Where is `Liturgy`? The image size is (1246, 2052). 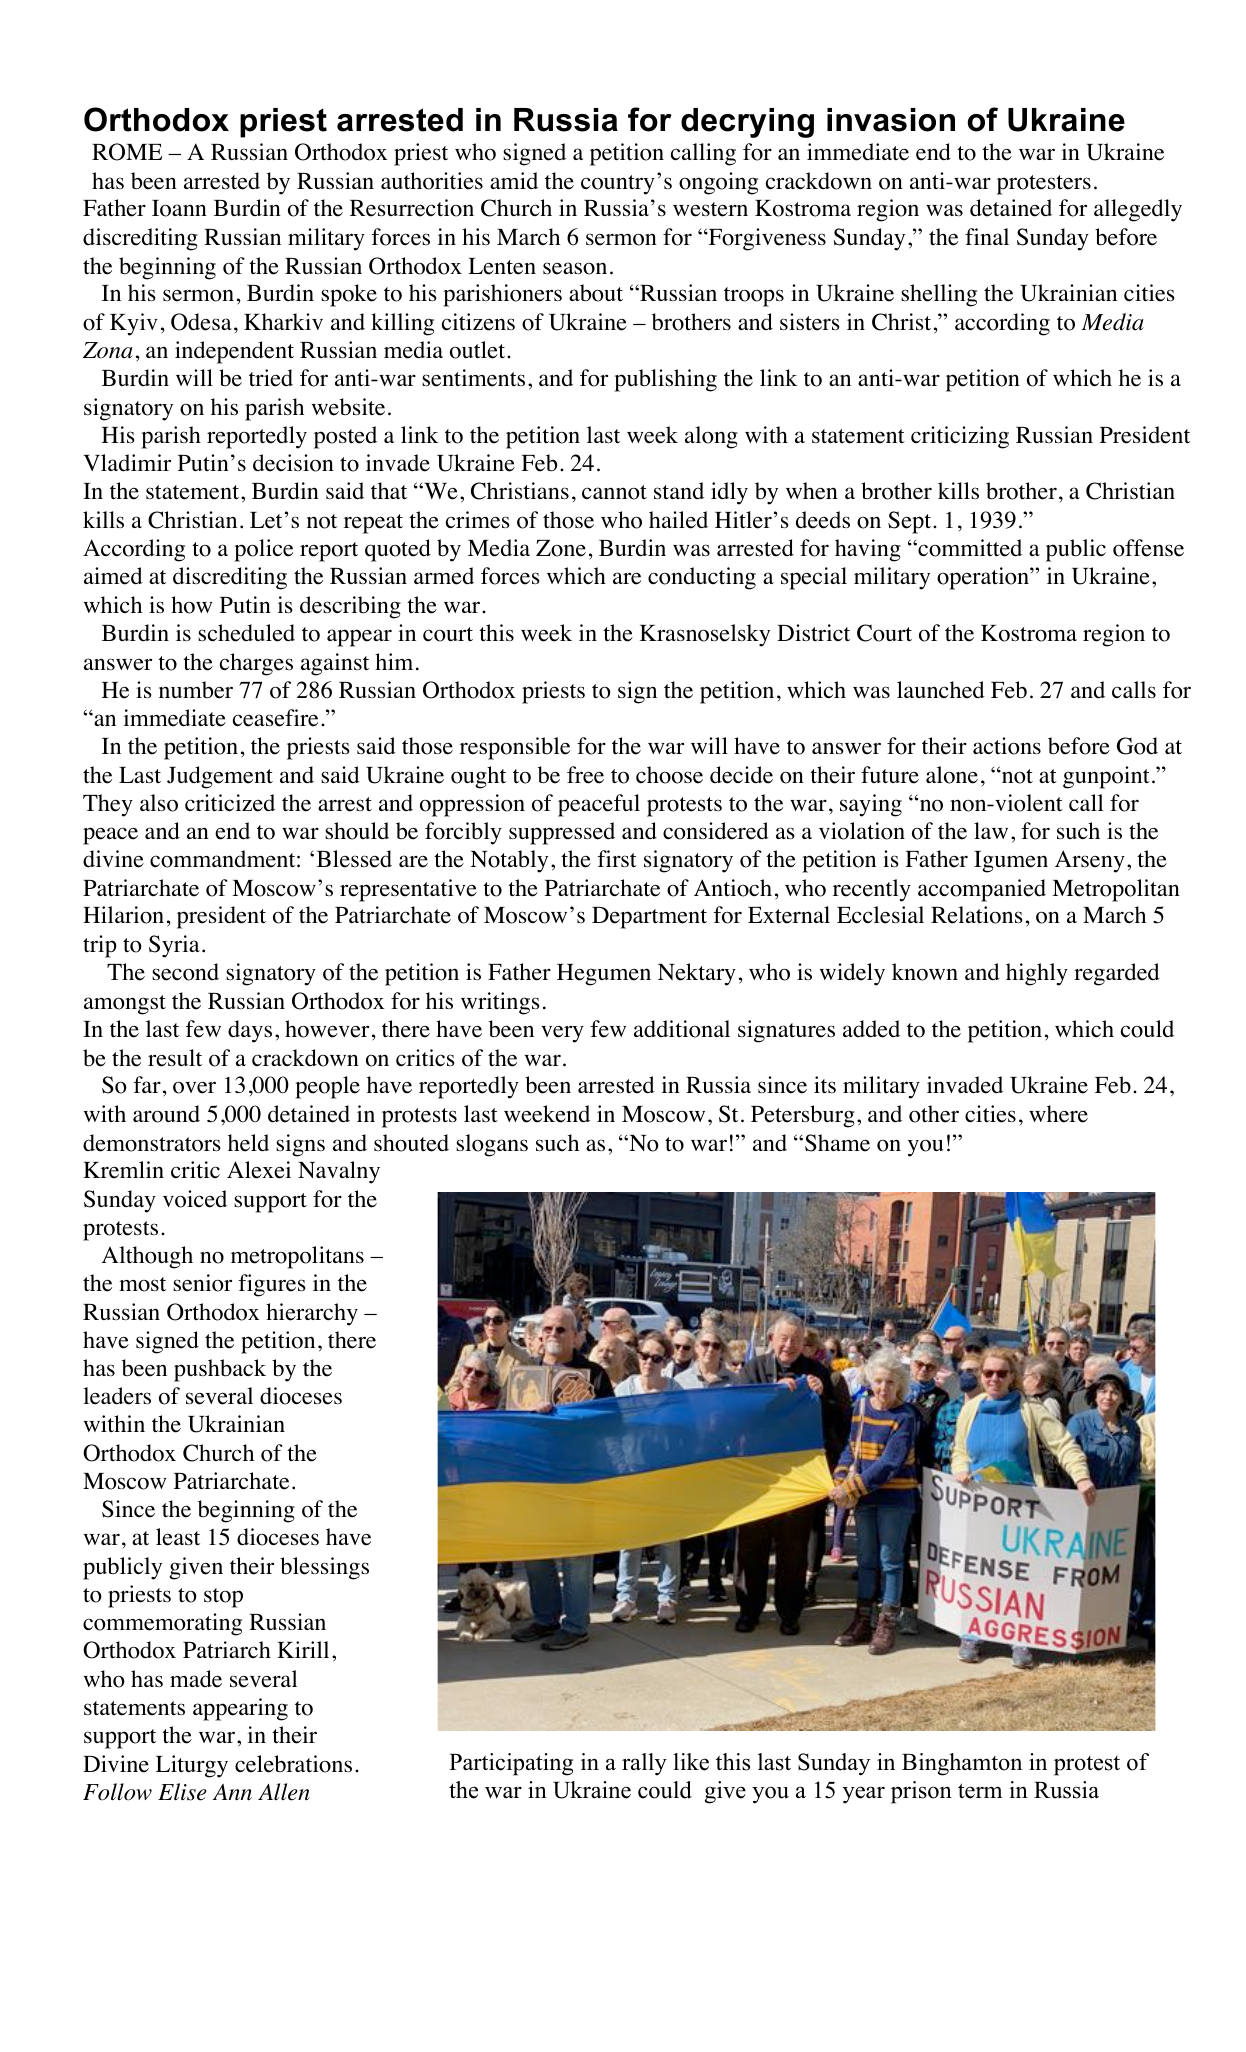 Liturgy is located at coordinates (192, 1766).
